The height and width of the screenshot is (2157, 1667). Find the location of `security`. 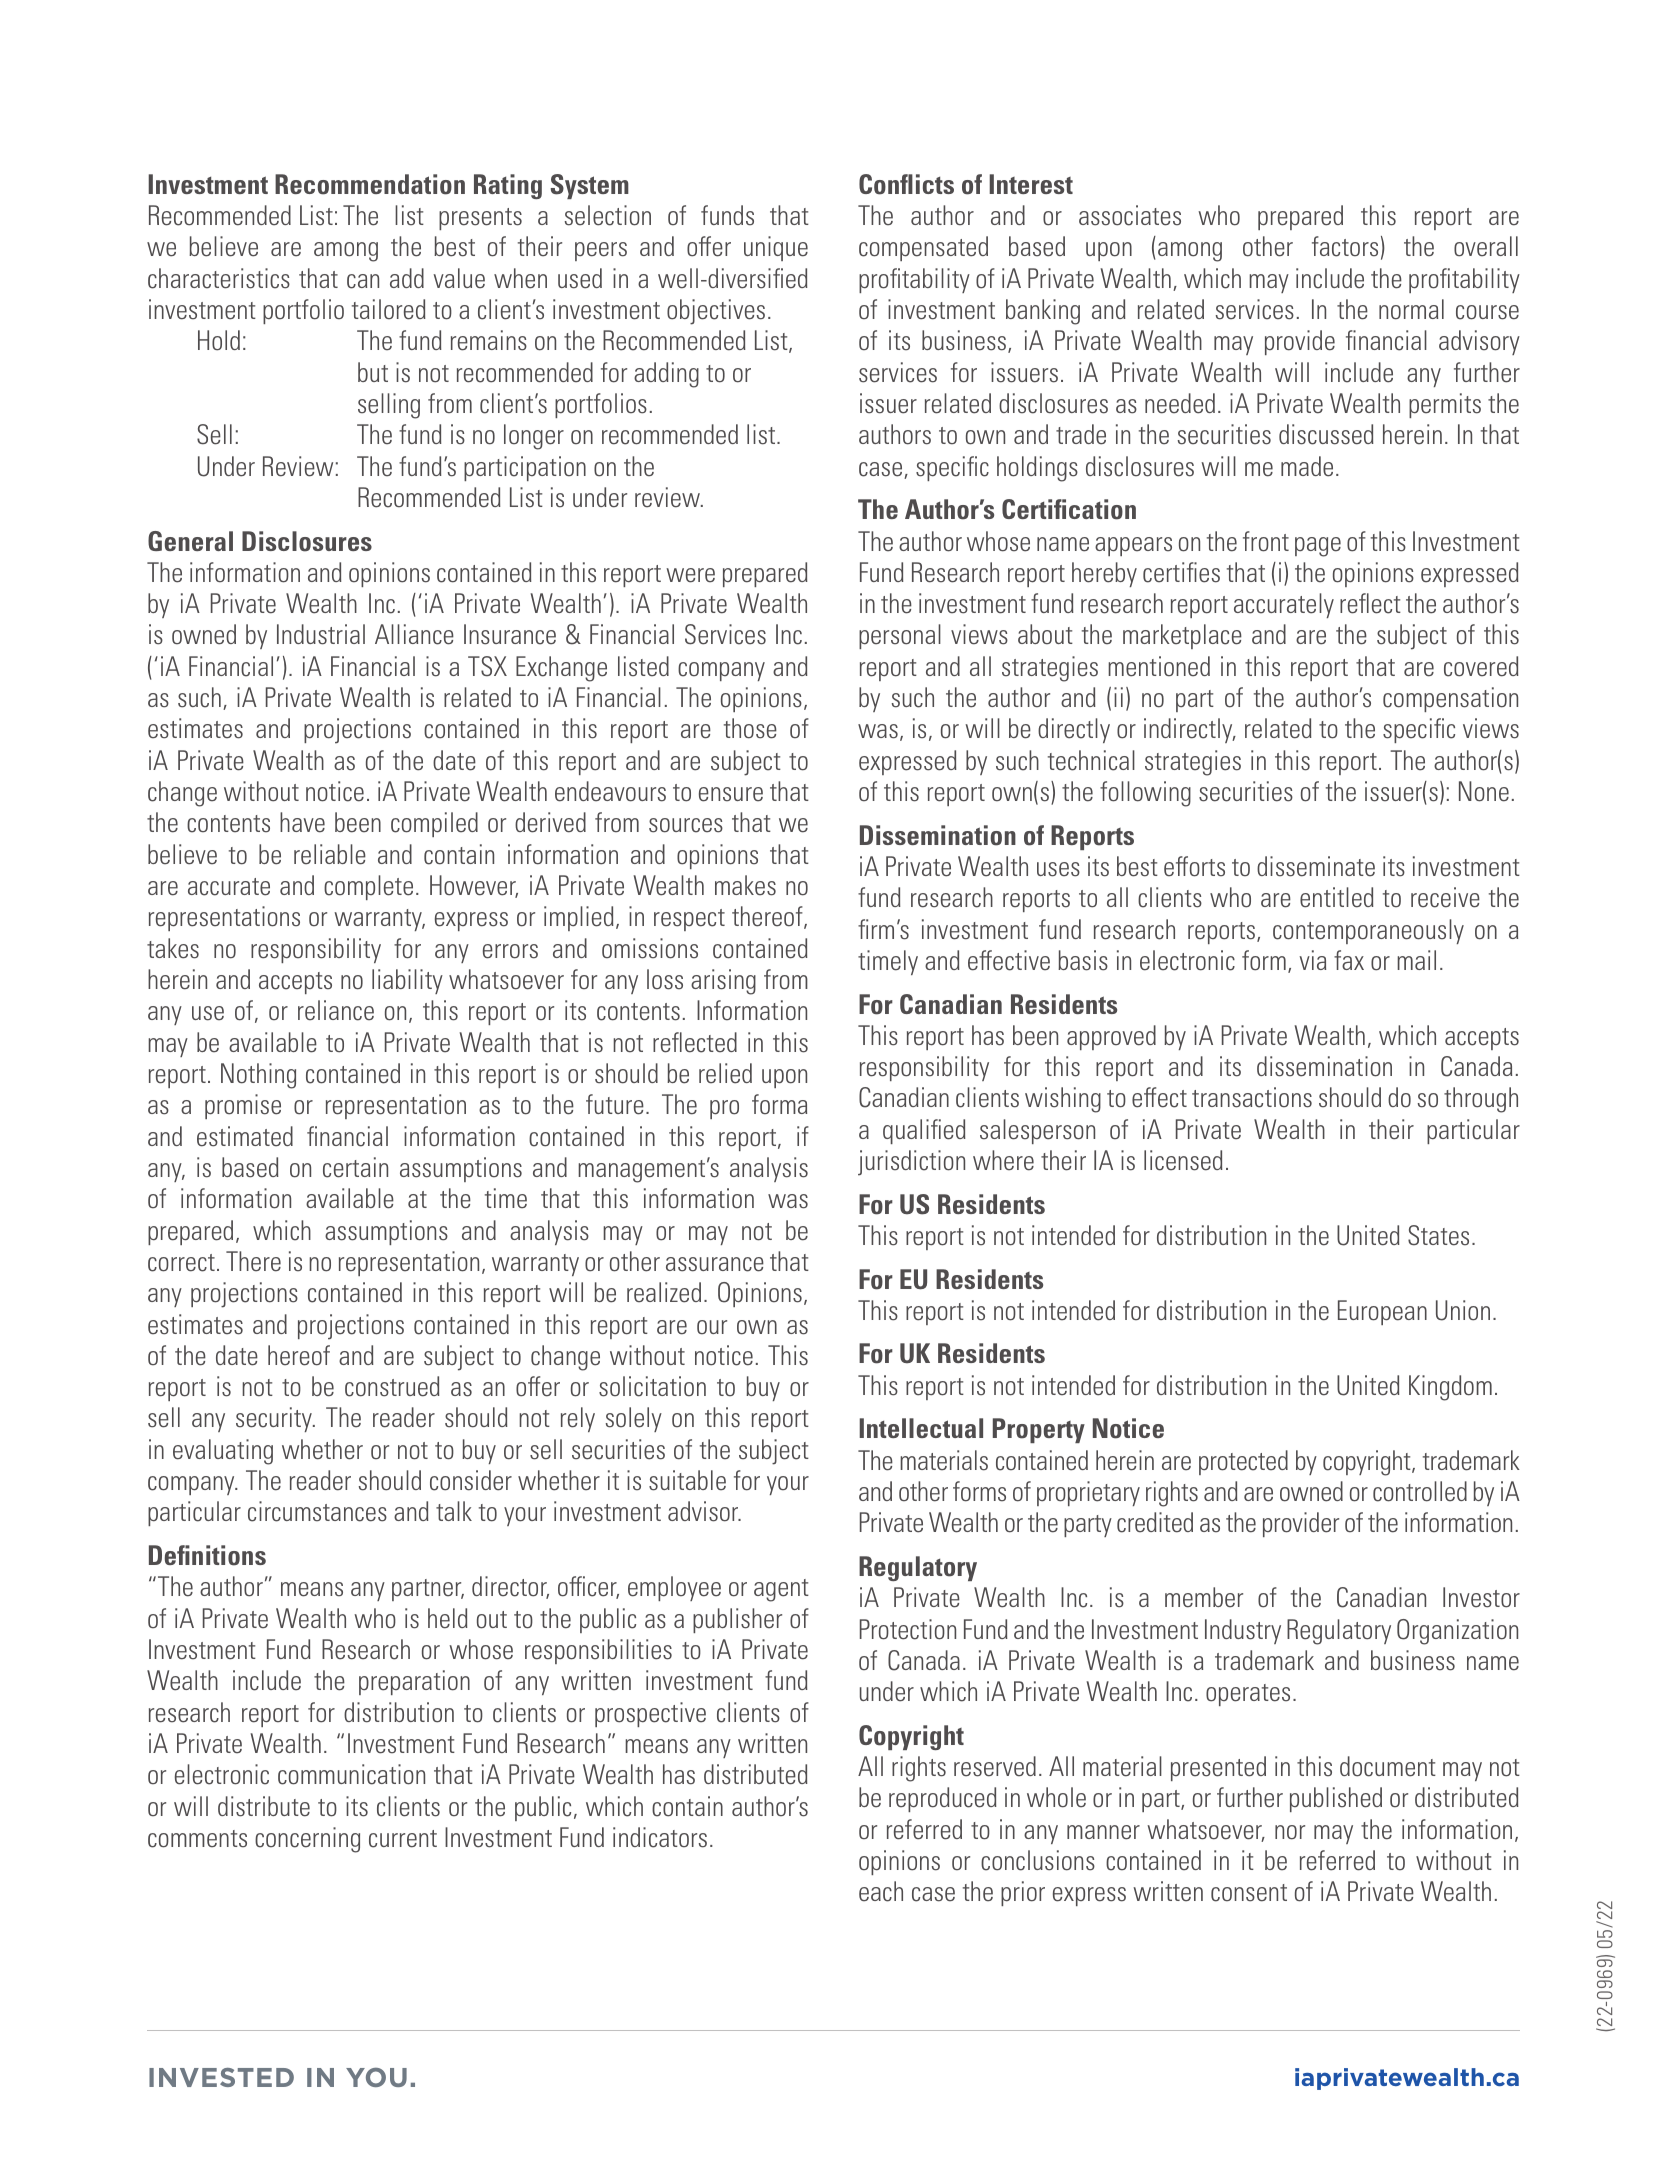

security is located at coordinates (275, 1419).
